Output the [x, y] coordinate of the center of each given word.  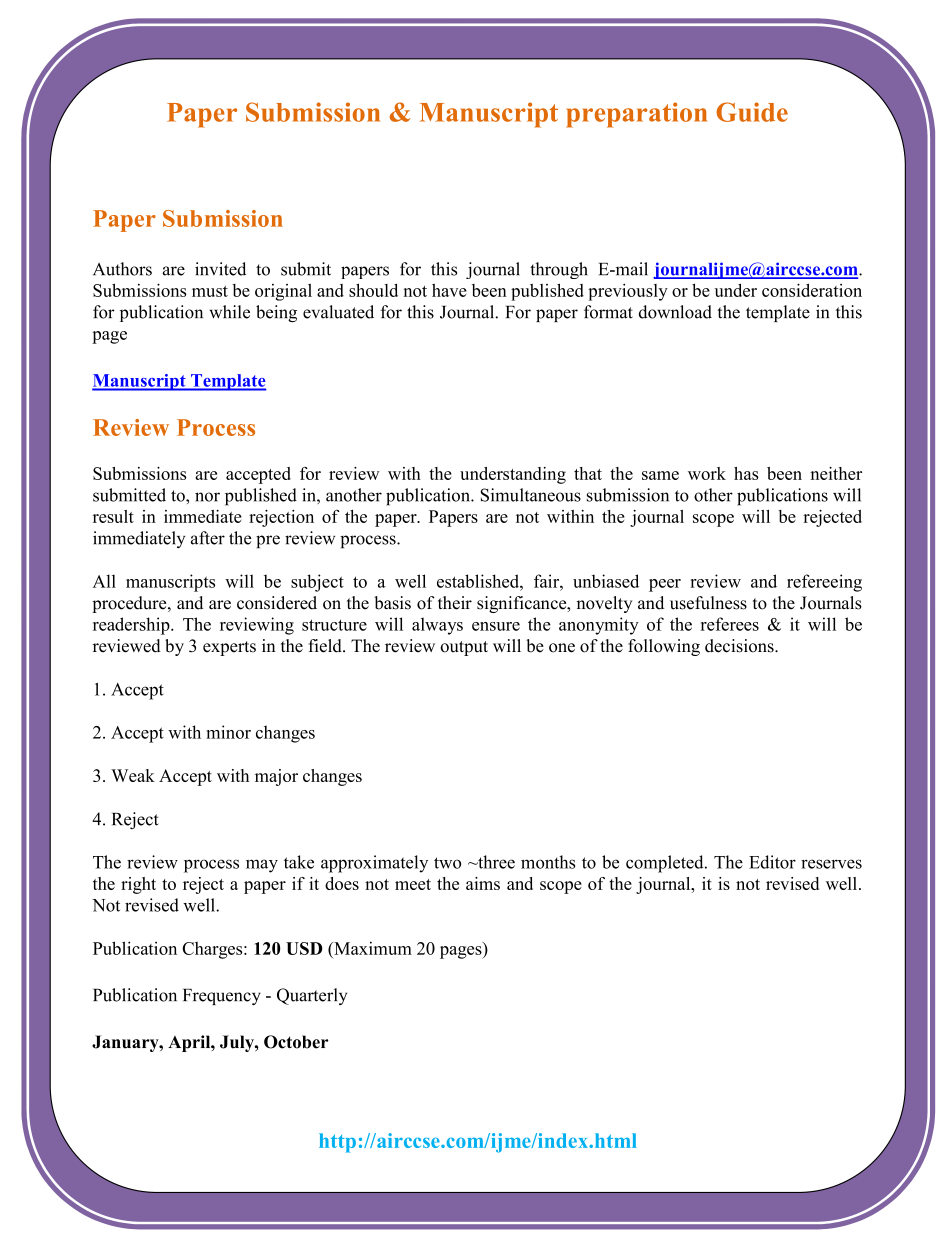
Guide [752, 112]
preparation [636, 115]
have [449, 290]
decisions [740, 646]
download [675, 312]
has [746, 473]
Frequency [222, 997]
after [208, 538]
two [447, 863]
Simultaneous [530, 495]
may [262, 866]
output [464, 648]
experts [229, 648]
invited [220, 269]
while [229, 312]
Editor [772, 862]
